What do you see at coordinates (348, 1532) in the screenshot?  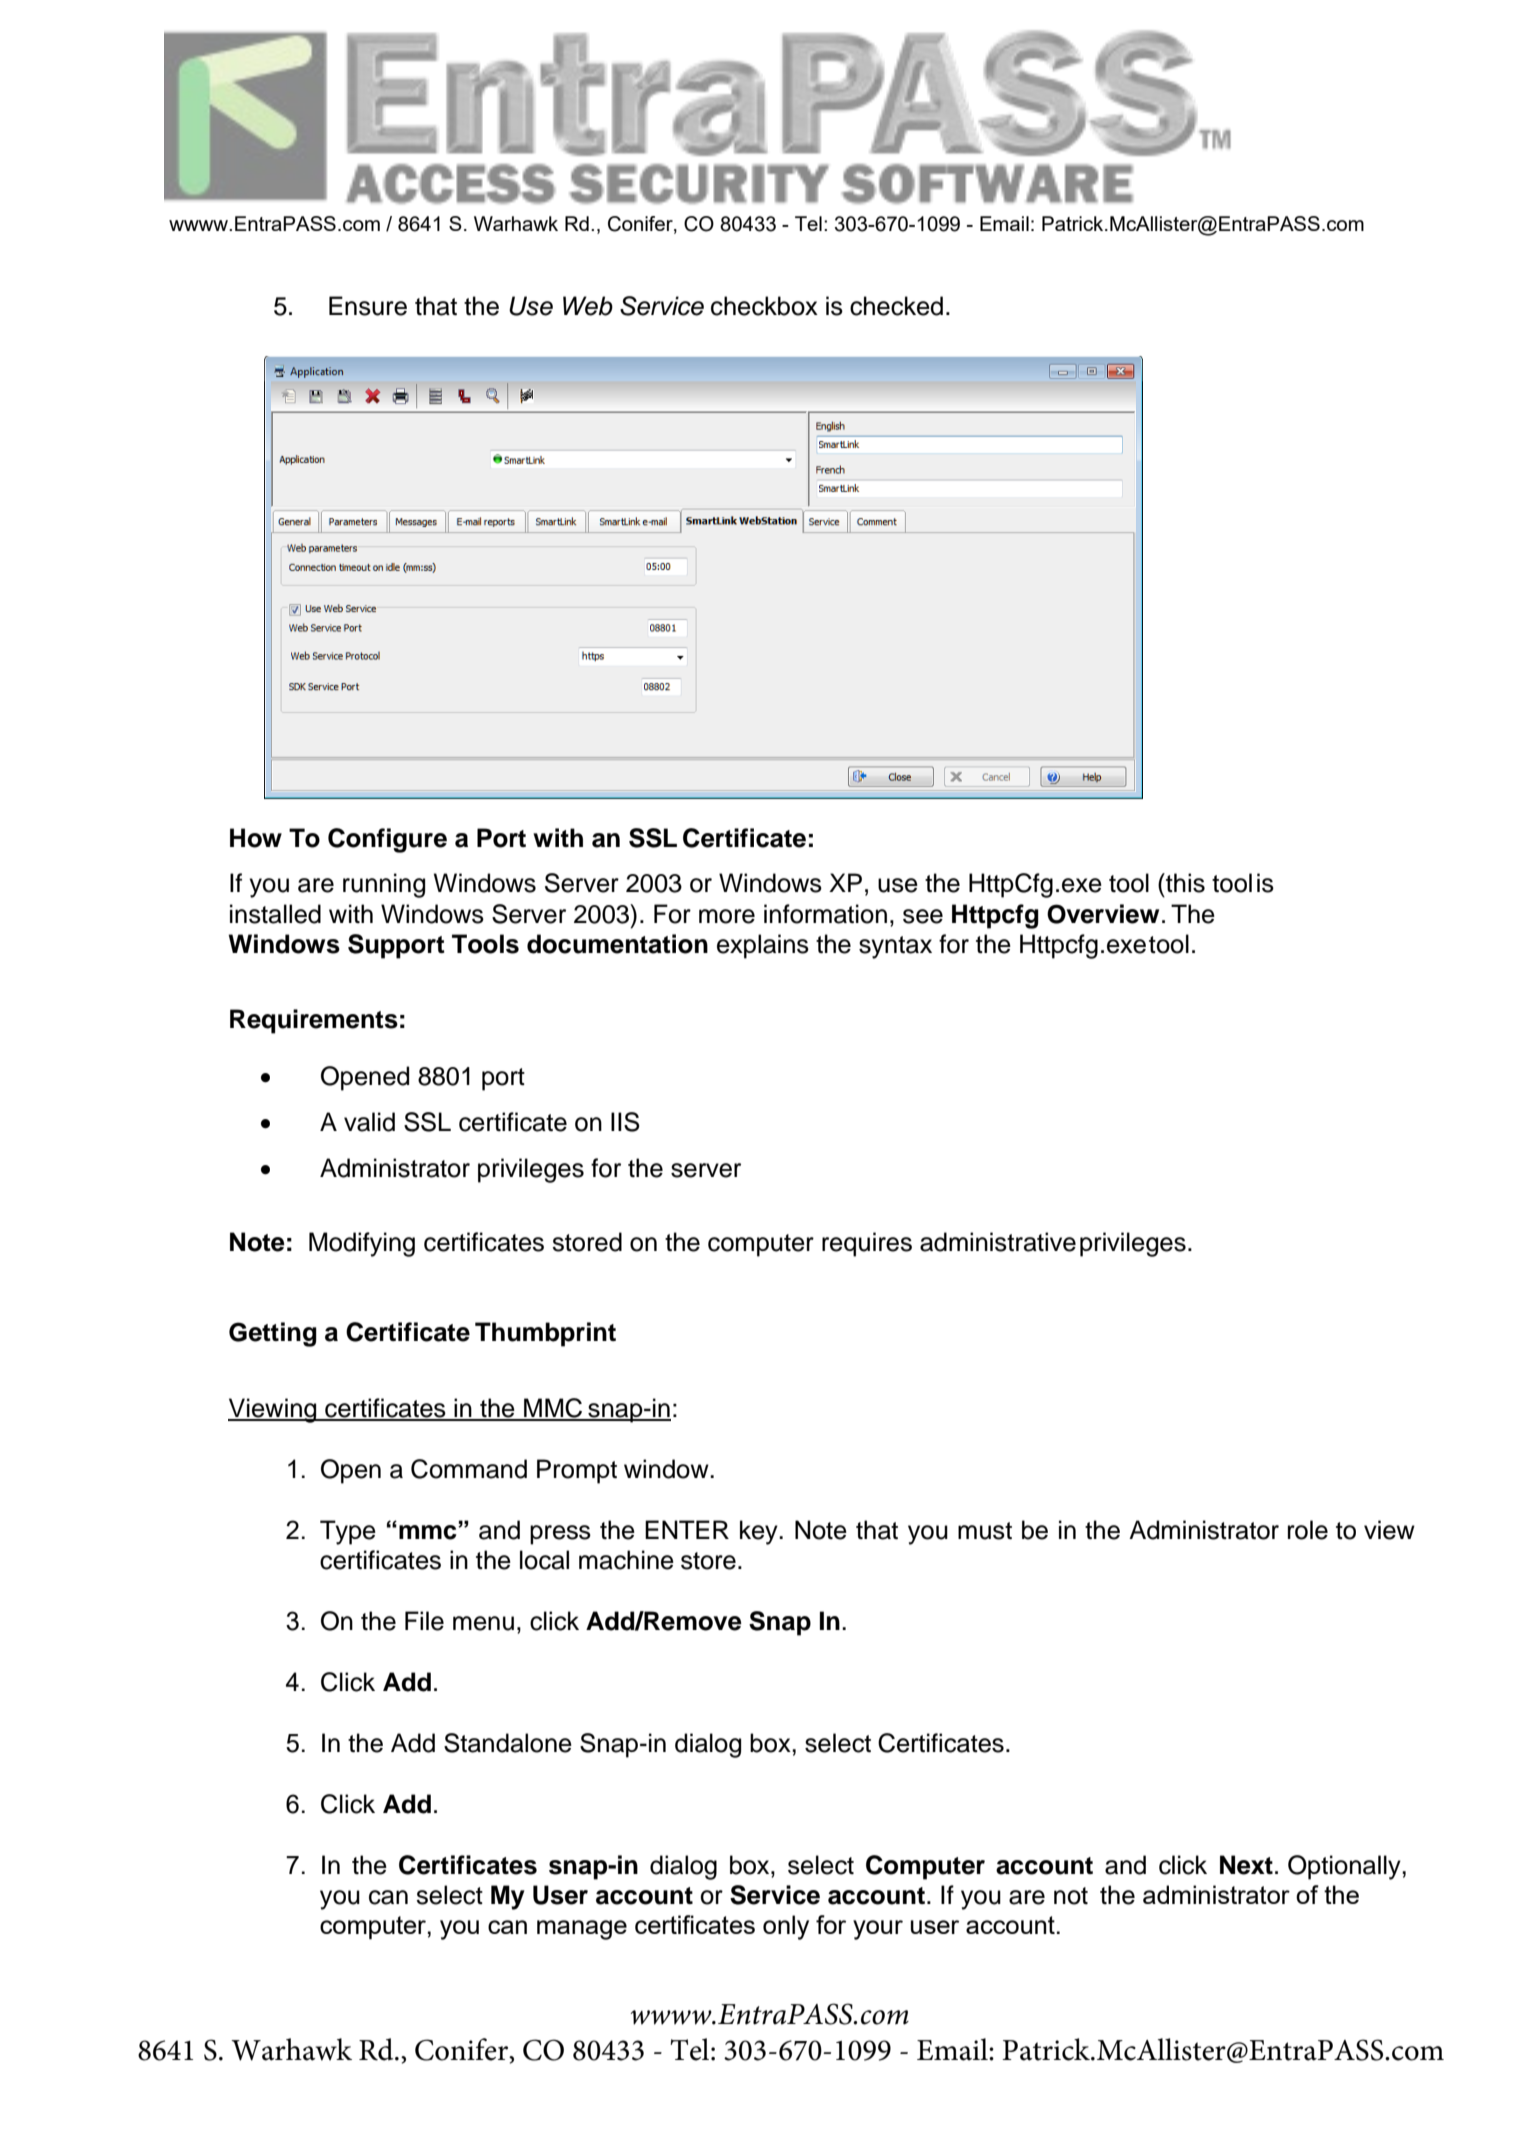 I see `Type` at bounding box center [348, 1532].
